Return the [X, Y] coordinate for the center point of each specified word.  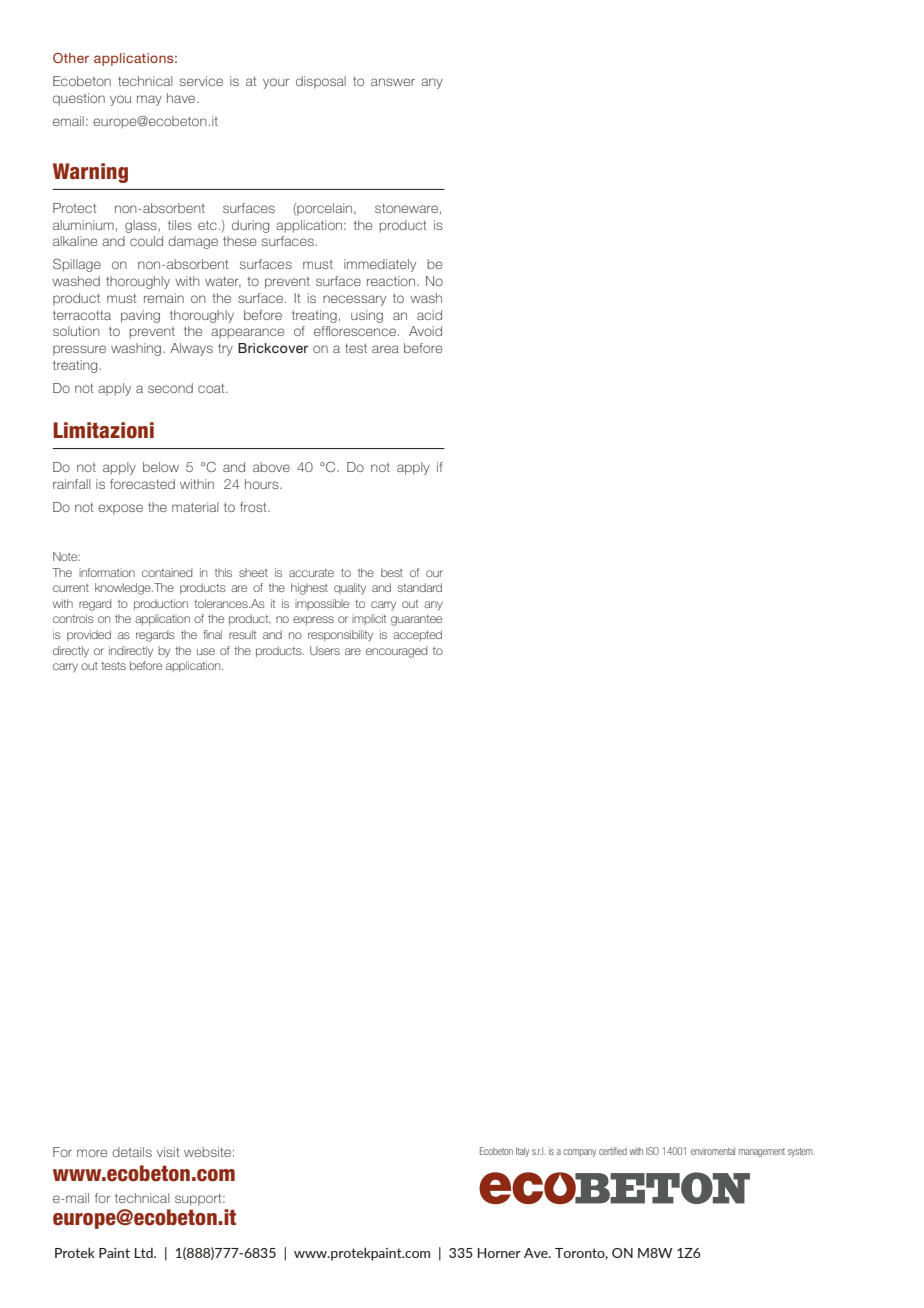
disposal [321, 82]
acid [429, 315]
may [149, 100]
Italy [522, 1152]
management [762, 1152]
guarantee [416, 620]
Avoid [425, 331]
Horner [499, 1253]
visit [168, 1152]
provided [89, 635]
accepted [417, 635]
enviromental [713, 1151]
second [170, 388]
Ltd [145, 1252]
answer [393, 82]
